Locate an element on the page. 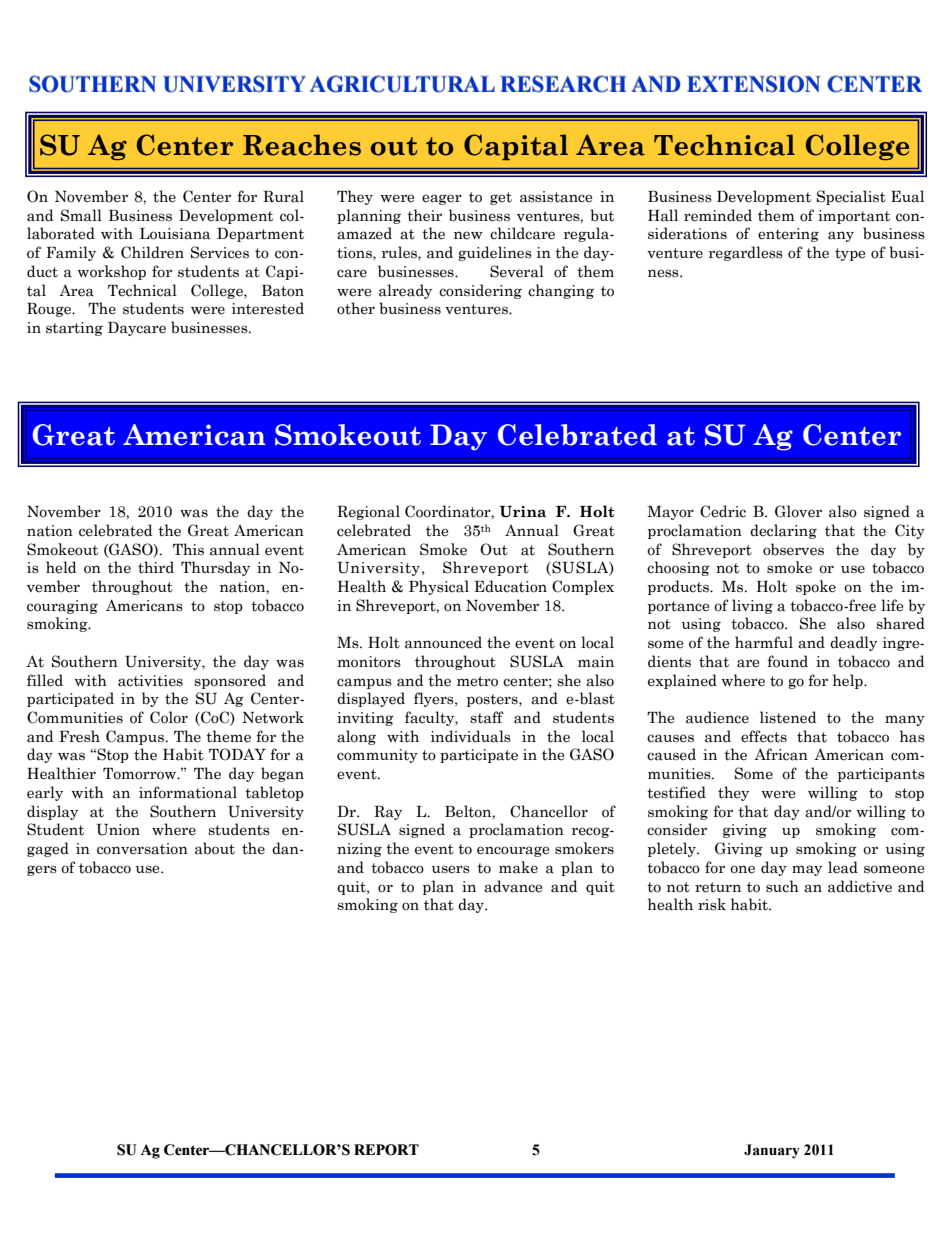 This image has height=1233, width=952. spoke is located at coordinates (816, 587).
